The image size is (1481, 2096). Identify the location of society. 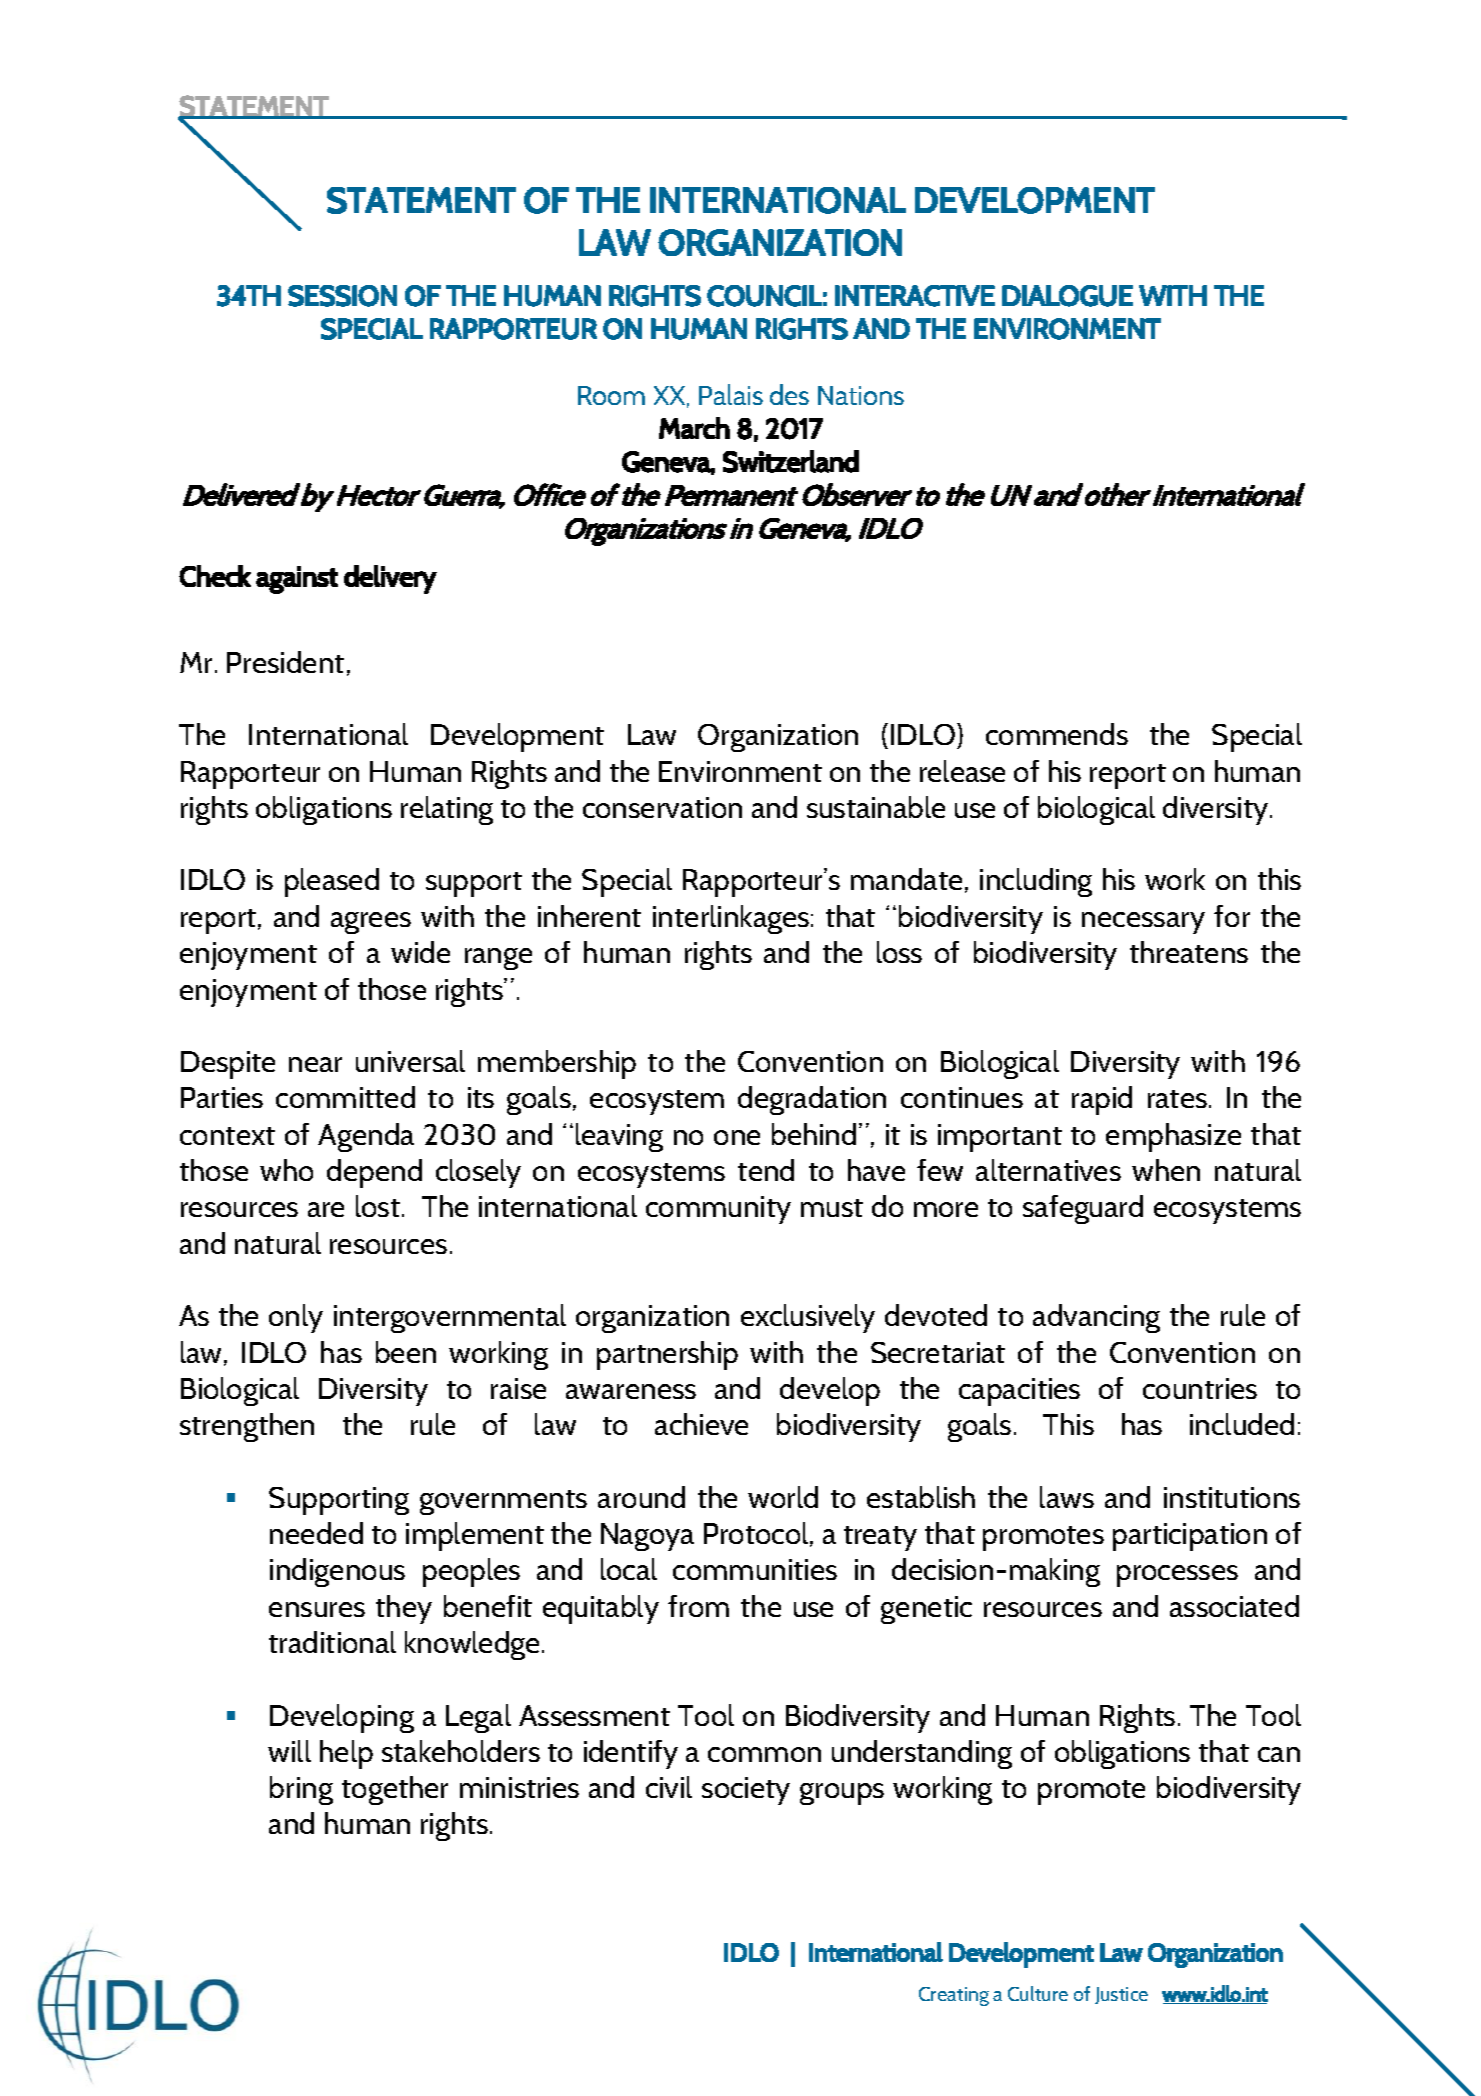
(746, 1791).
